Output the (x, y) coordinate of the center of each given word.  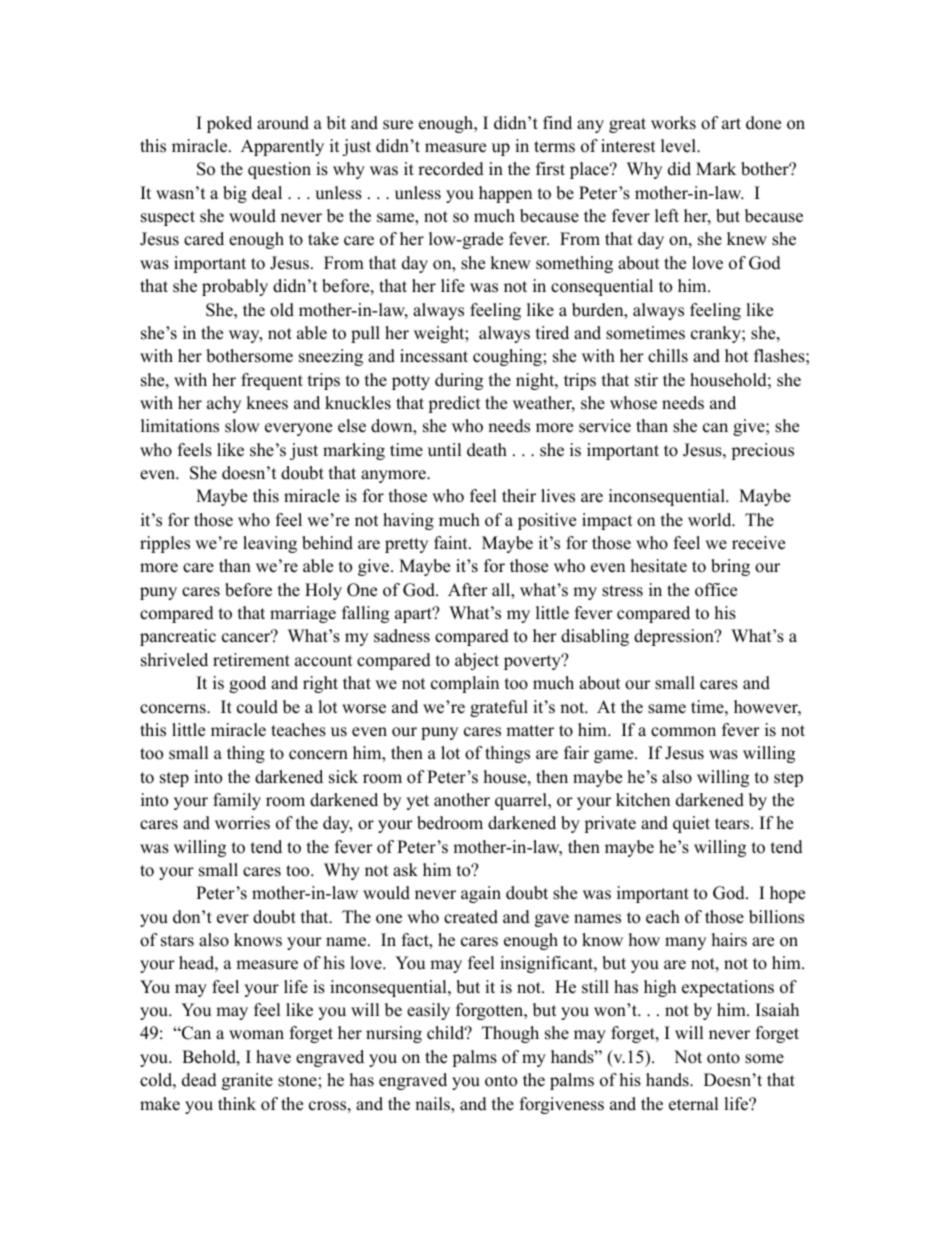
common (683, 732)
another (462, 800)
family (237, 801)
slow (242, 426)
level (679, 146)
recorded (451, 169)
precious (762, 451)
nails (433, 1105)
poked (229, 124)
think (237, 1103)
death (487, 450)
